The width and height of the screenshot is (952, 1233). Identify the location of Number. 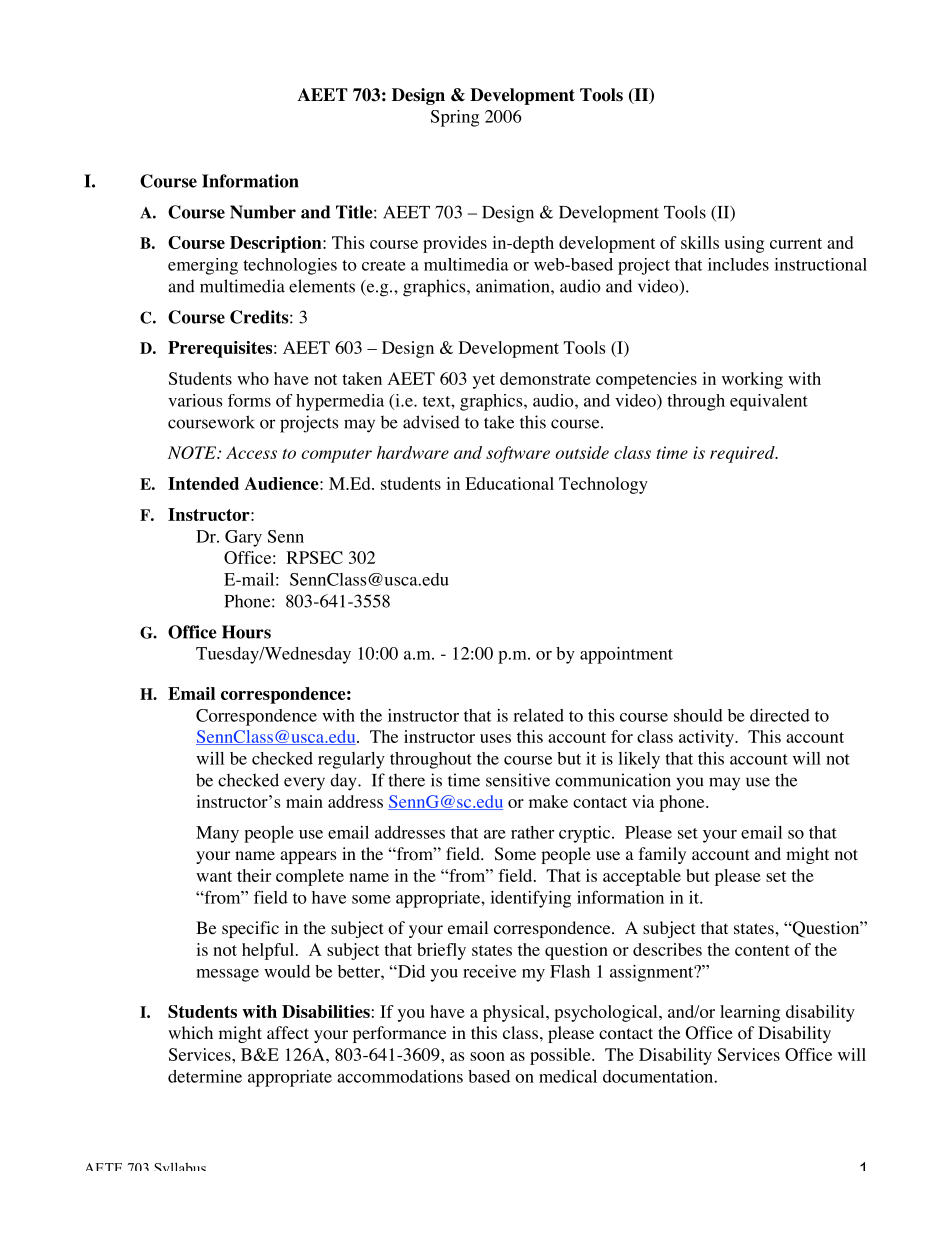
(263, 212).
